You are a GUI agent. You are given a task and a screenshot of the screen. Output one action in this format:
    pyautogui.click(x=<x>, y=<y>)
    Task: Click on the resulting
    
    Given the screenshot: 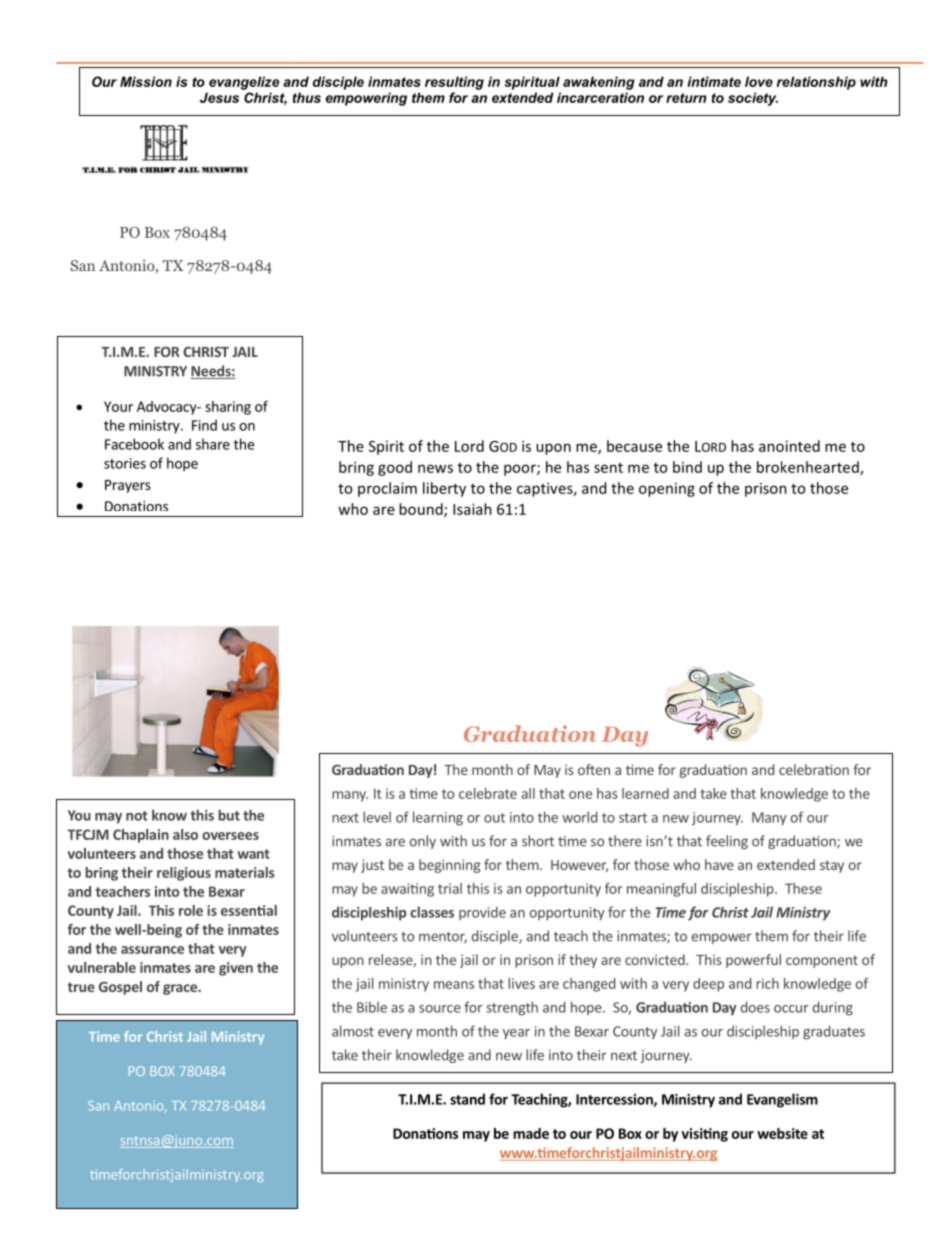 What is the action you would take?
    pyautogui.click(x=454, y=83)
